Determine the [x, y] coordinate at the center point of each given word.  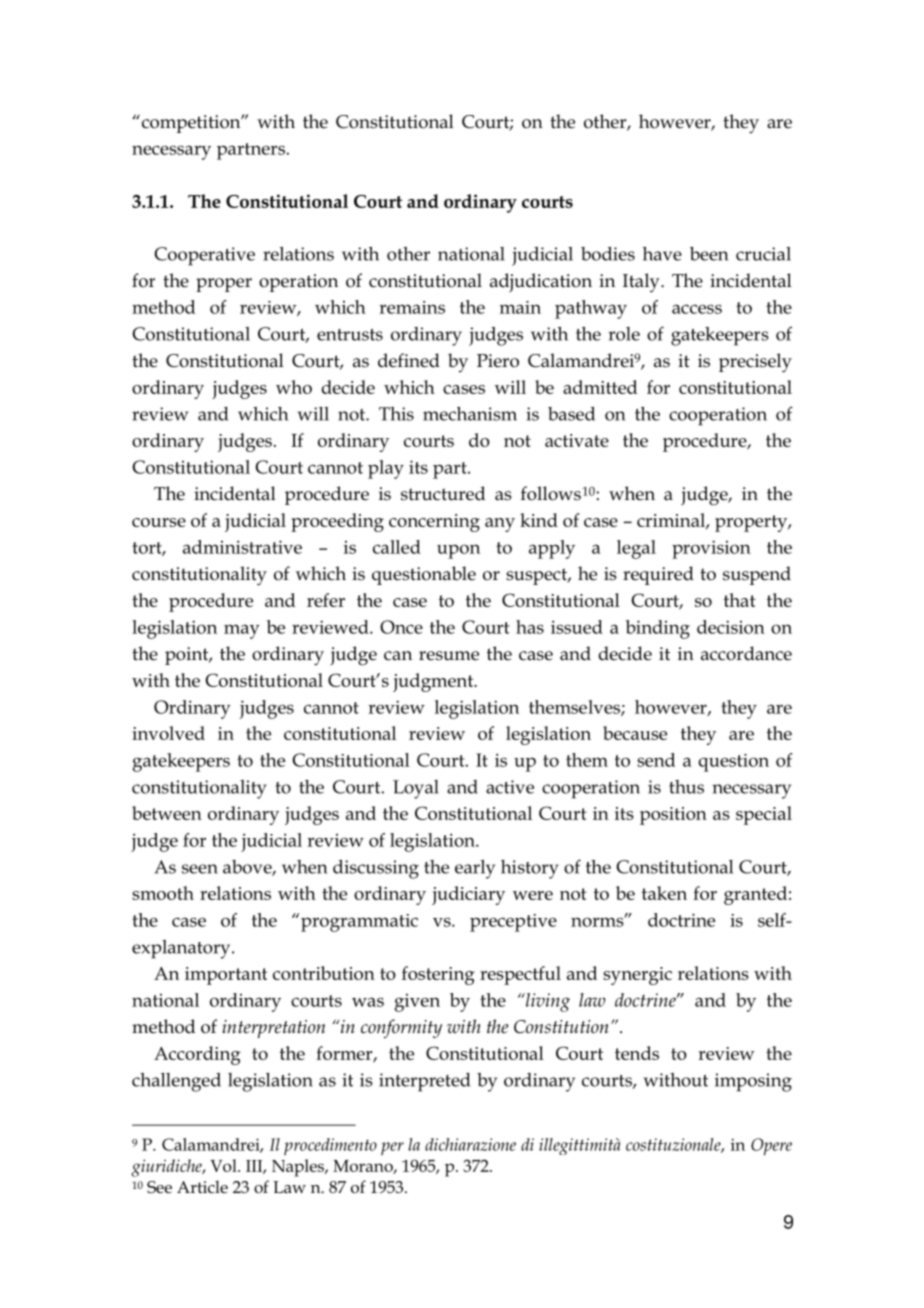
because [635, 733]
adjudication [541, 283]
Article [202, 1186]
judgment [434, 682]
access [697, 309]
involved [168, 733]
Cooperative [204, 256]
